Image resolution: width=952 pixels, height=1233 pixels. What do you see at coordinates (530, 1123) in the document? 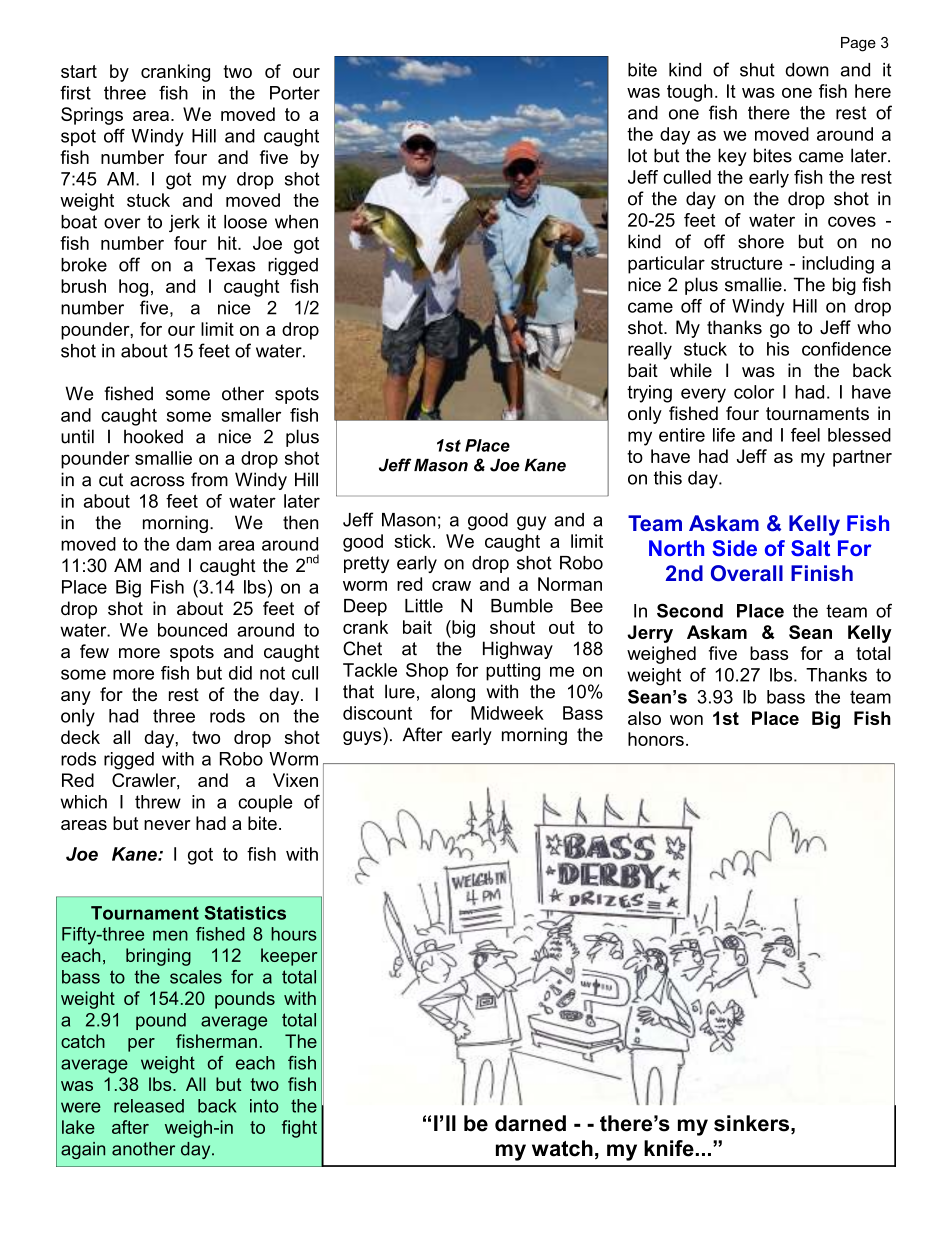
I see `darned` at bounding box center [530, 1123].
